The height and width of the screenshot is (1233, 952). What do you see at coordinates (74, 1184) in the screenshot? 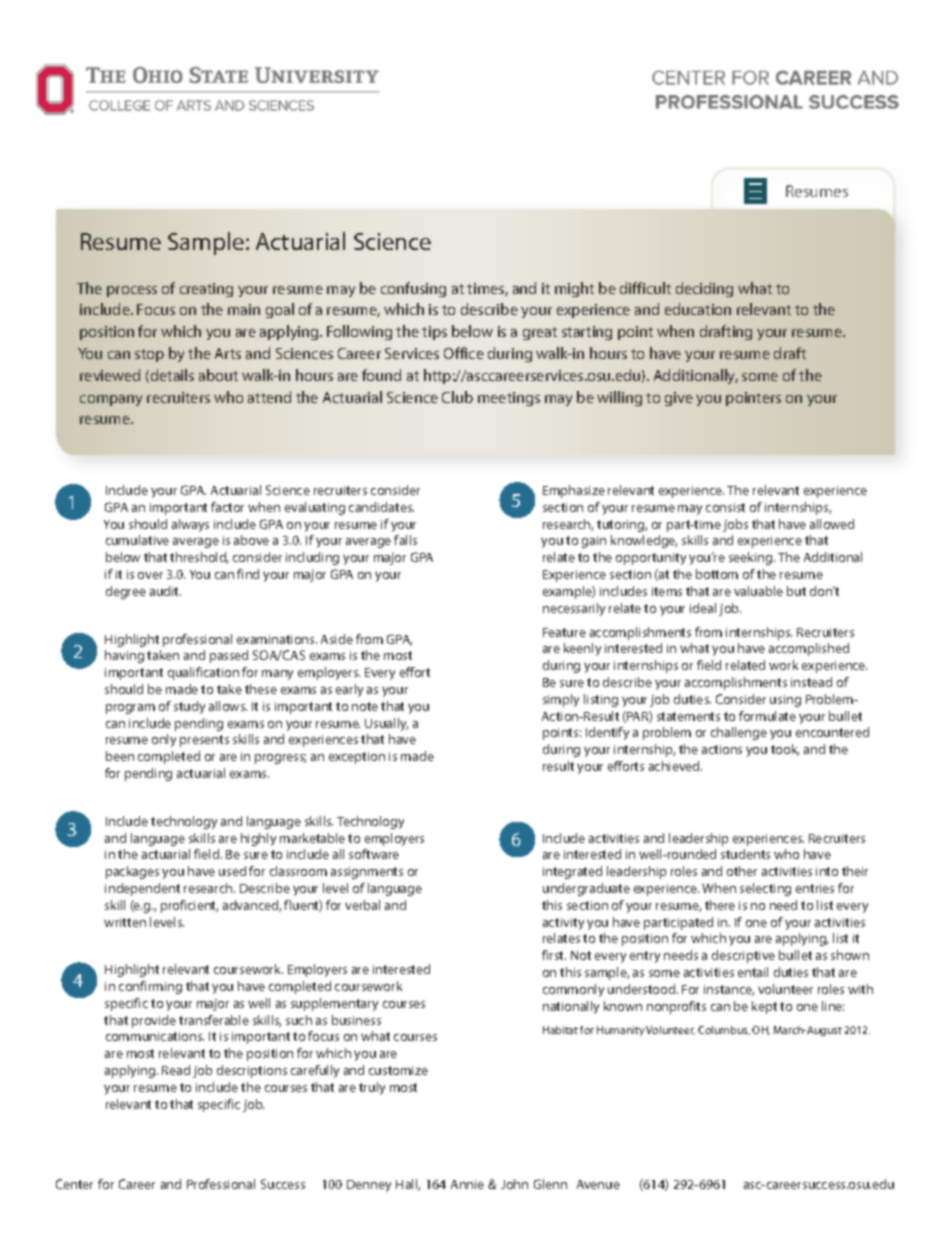
I see `Center` at bounding box center [74, 1184].
